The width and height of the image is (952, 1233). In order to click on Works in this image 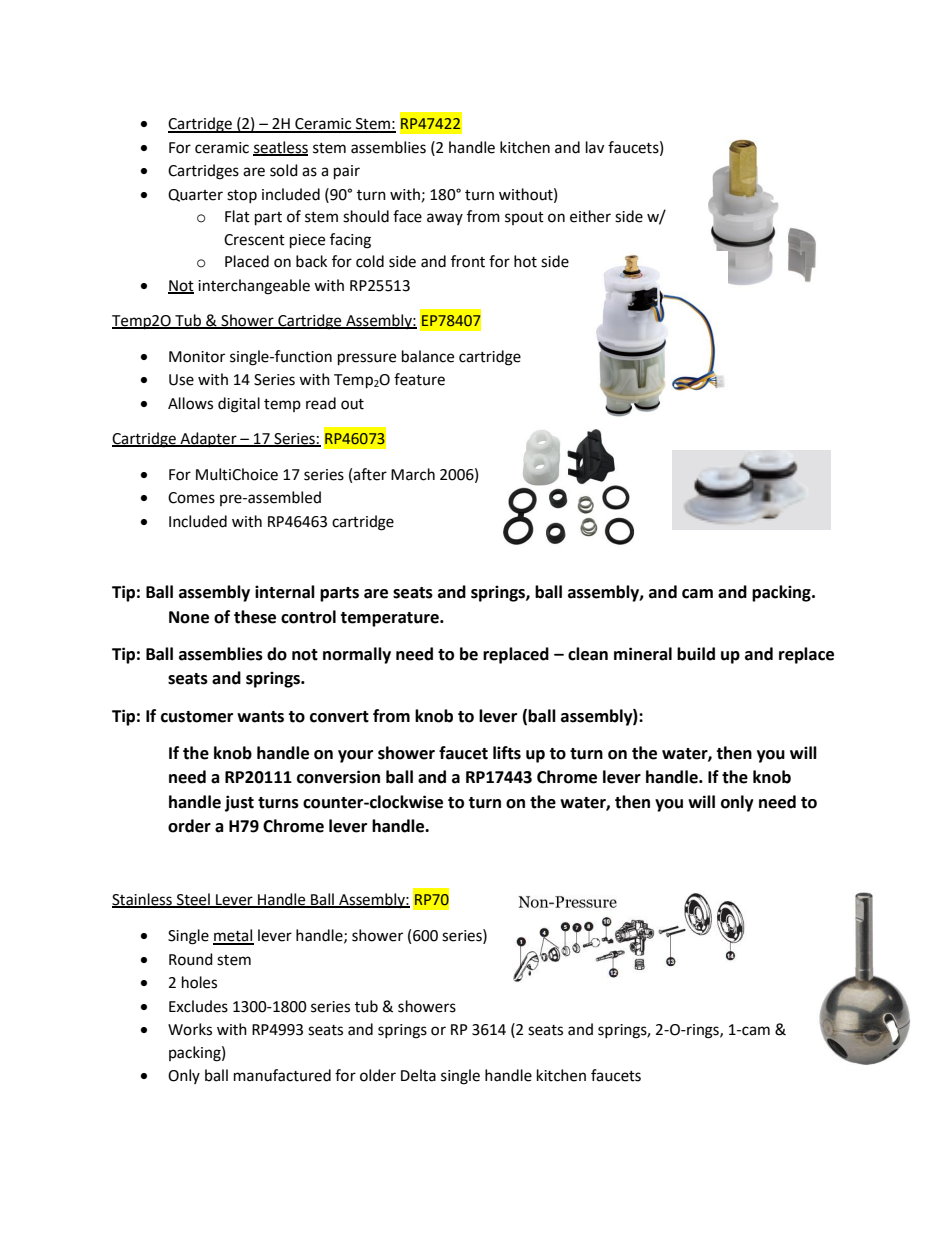, I will do `click(190, 1029)`.
